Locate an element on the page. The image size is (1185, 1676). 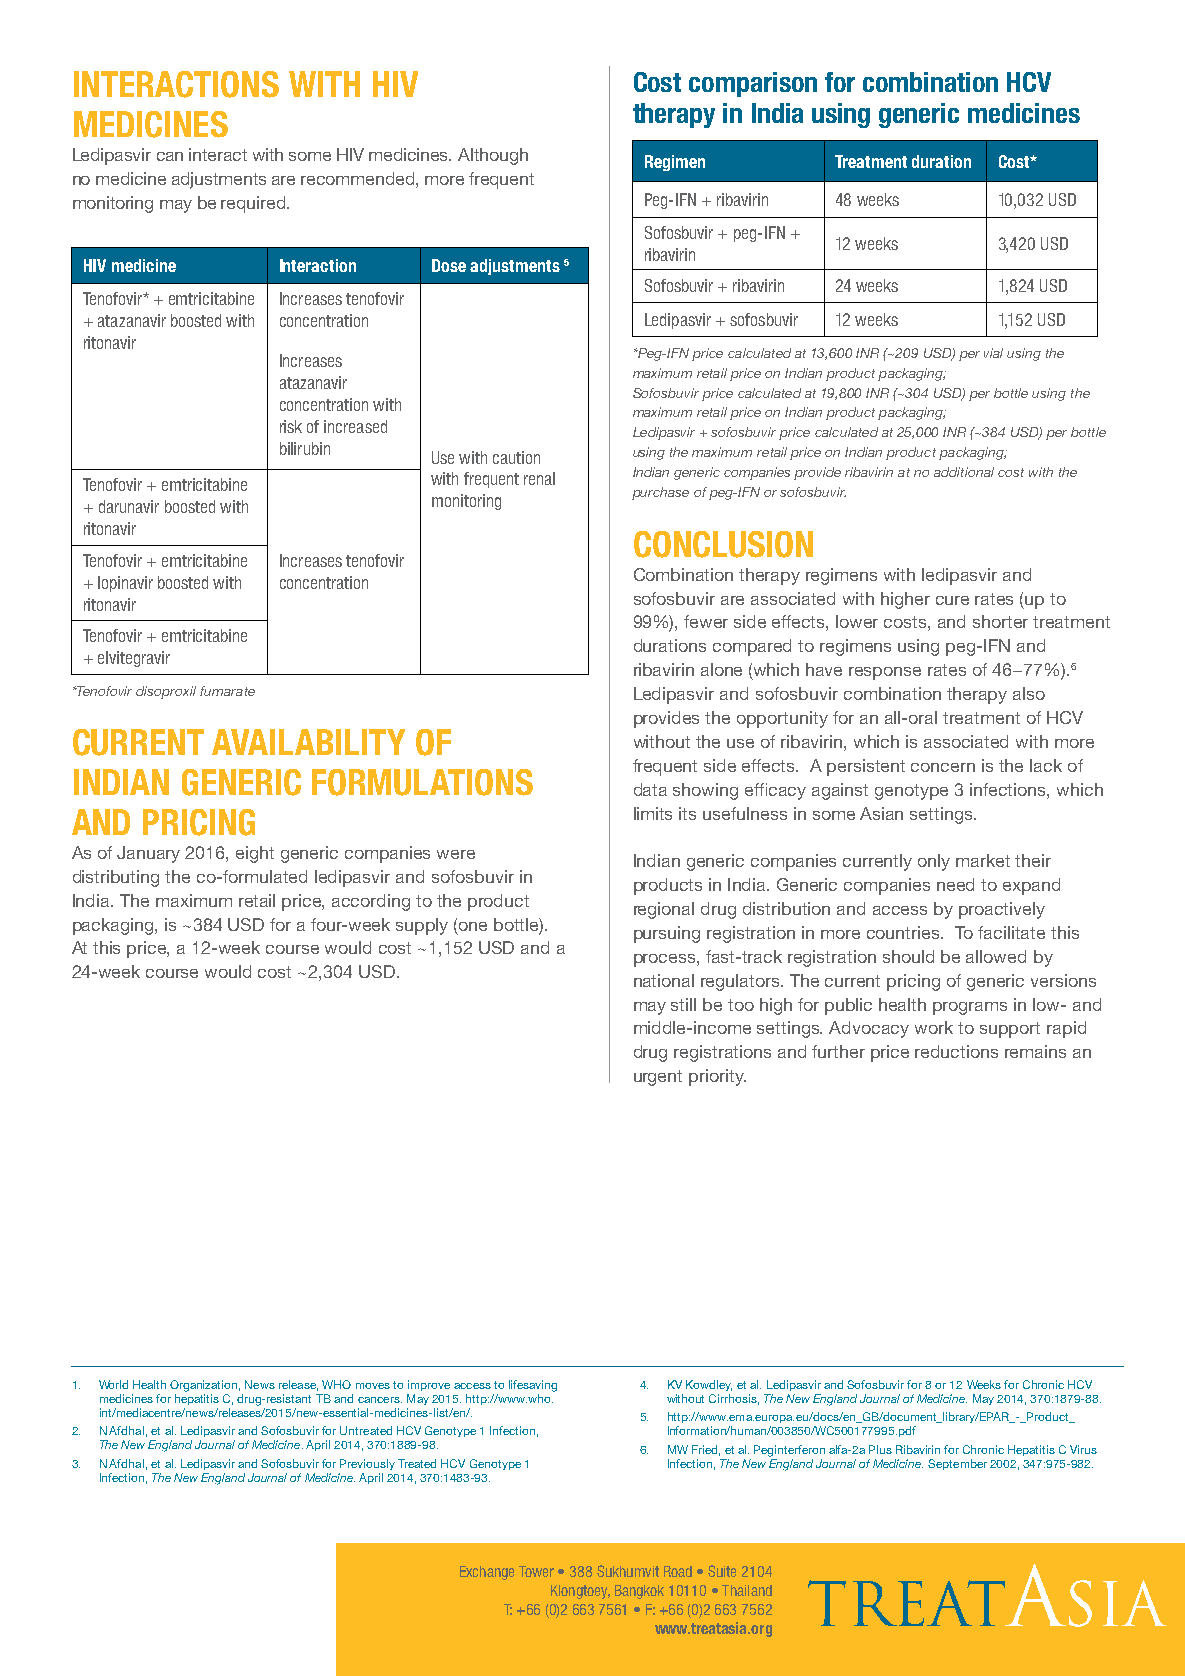
Previously is located at coordinates (367, 1464).
